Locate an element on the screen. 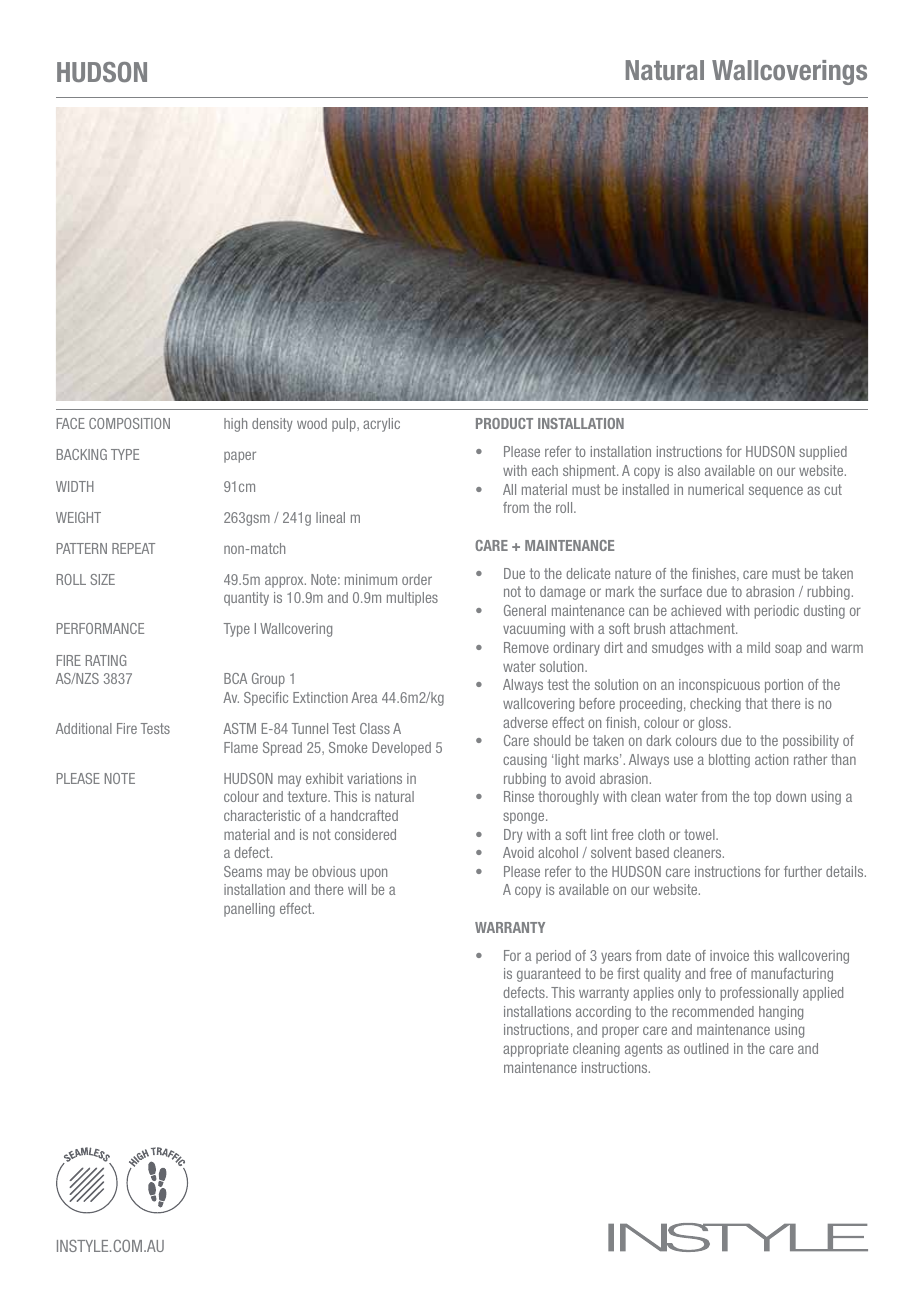  appropriate is located at coordinates (535, 1050).
